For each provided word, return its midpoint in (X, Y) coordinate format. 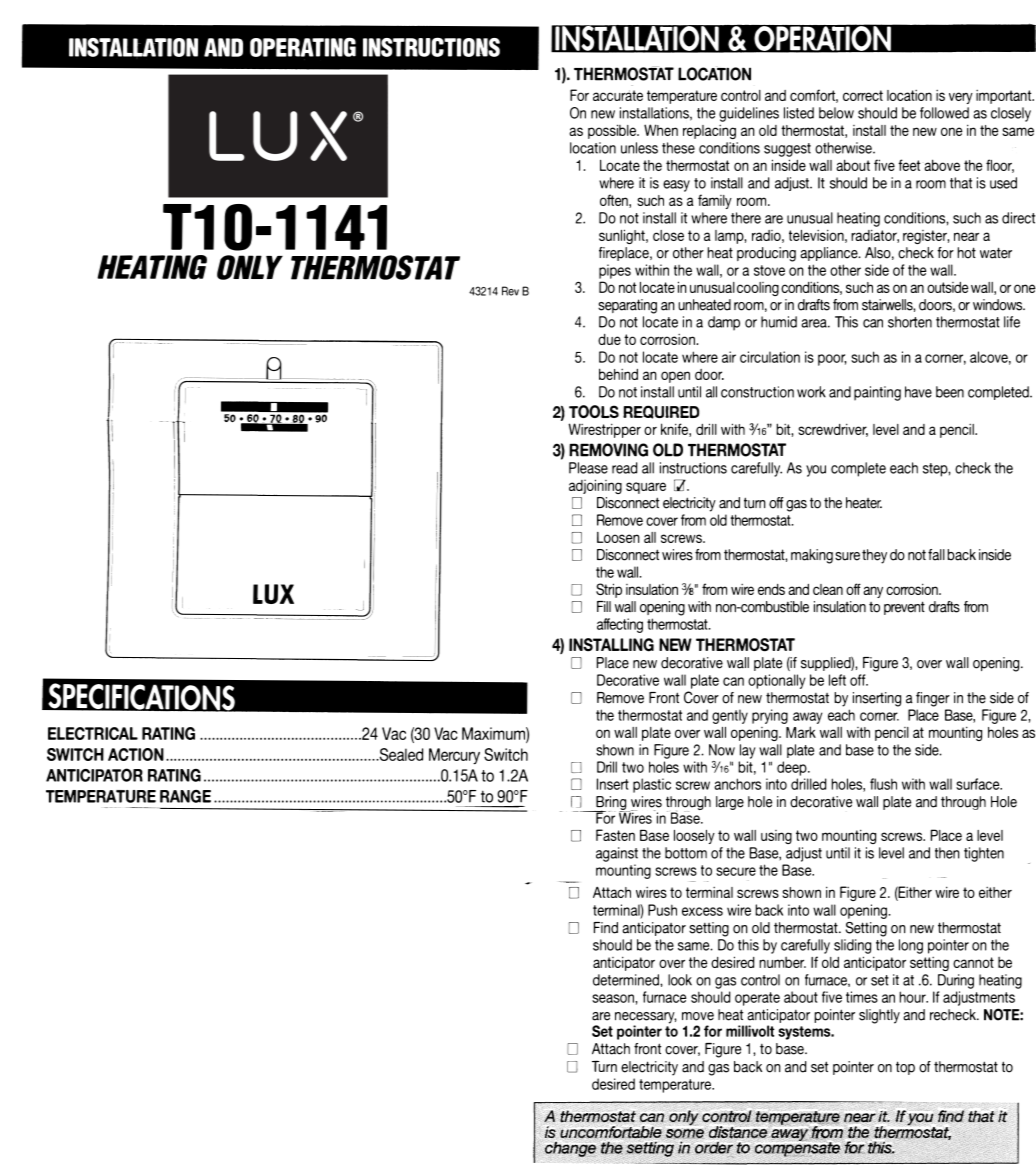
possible (613, 131)
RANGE (185, 796)
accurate (618, 95)
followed (944, 113)
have (918, 392)
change (570, 1149)
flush (883, 784)
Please (588, 468)
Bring (611, 804)
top (905, 1068)
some (686, 1133)
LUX (273, 594)
